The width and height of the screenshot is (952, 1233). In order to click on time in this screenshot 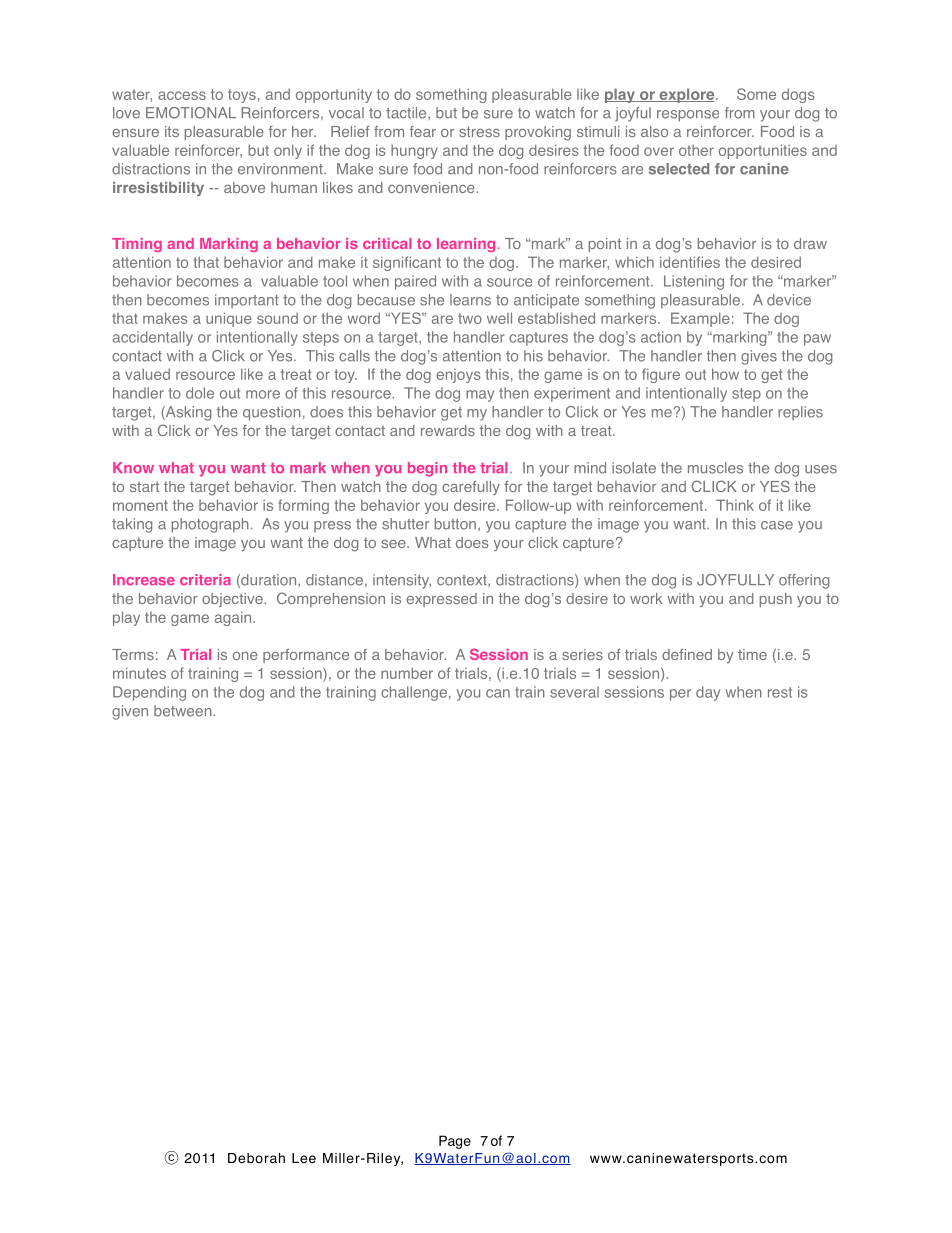, I will do `click(752, 654)`.
